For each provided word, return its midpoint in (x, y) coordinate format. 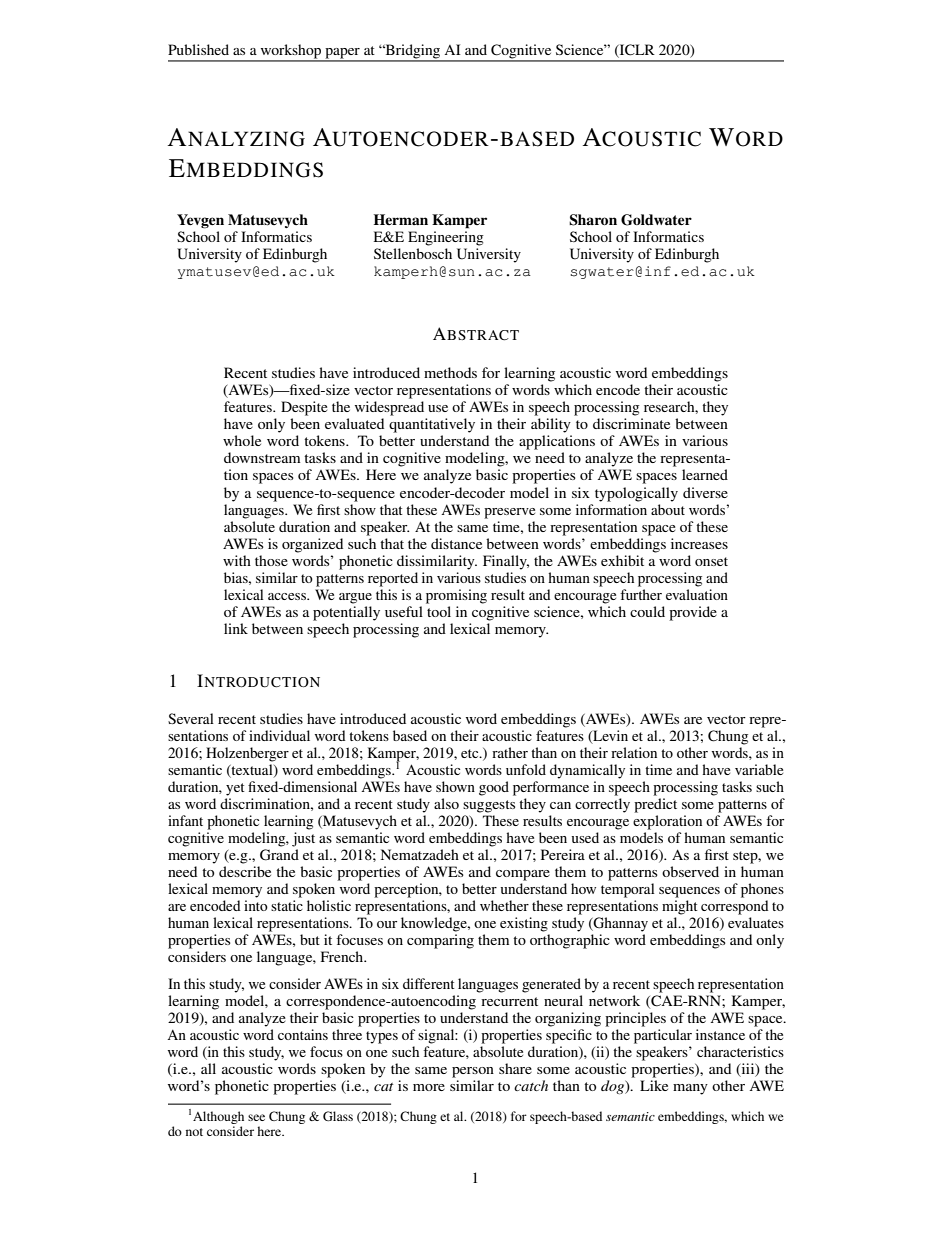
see (256, 1117)
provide (693, 613)
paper (342, 54)
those (271, 560)
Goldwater (656, 220)
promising (456, 596)
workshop (291, 52)
